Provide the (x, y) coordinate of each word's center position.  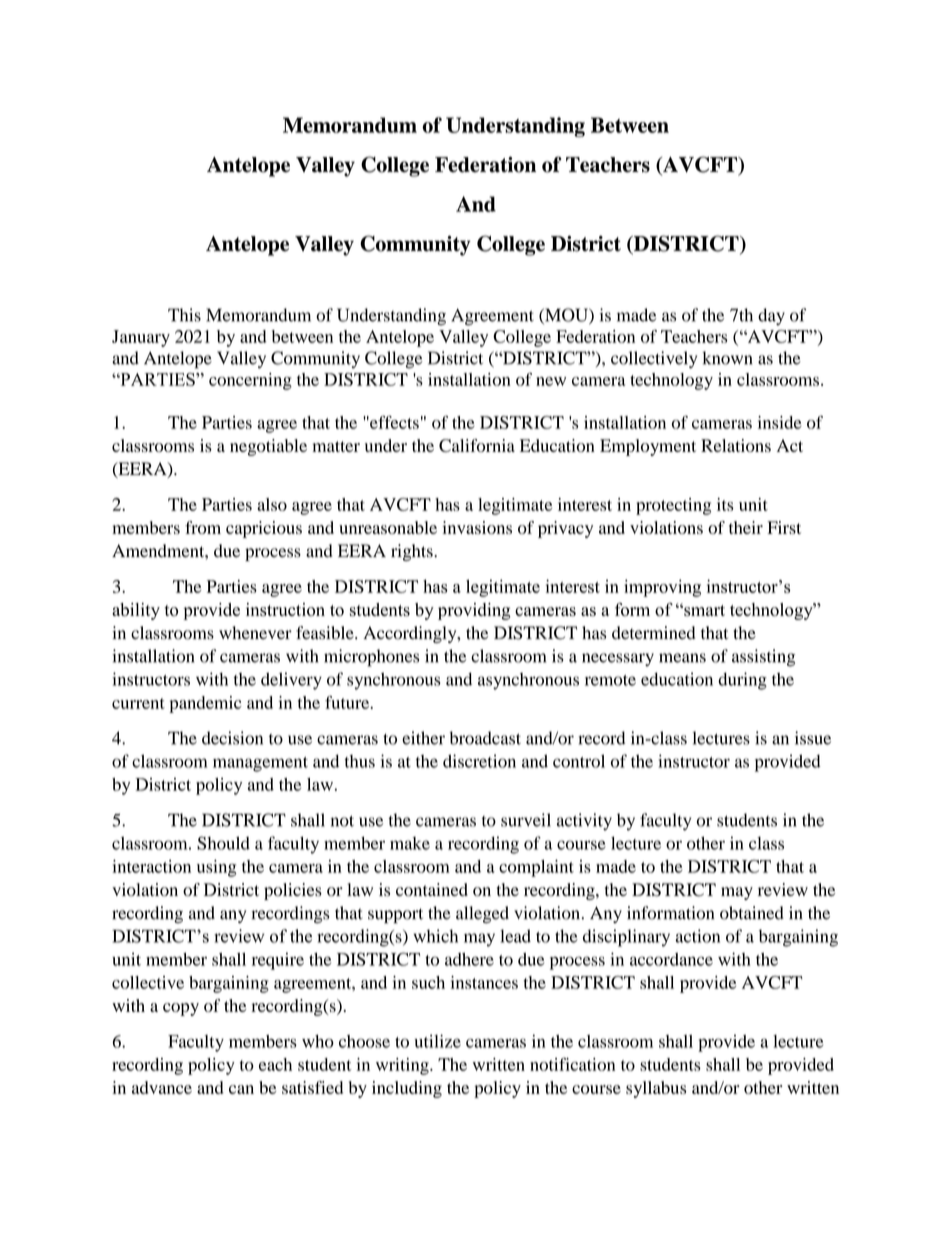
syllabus (656, 1089)
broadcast (485, 738)
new (551, 381)
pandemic (205, 704)
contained (432, 890)
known (727, 358)
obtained (752, 913)
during (742, 681)
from (203, 527)
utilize (438, 1041)
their (746, 527)
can (241, 1089)
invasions (477, 527)
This (184, 315)
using (217, 868)
